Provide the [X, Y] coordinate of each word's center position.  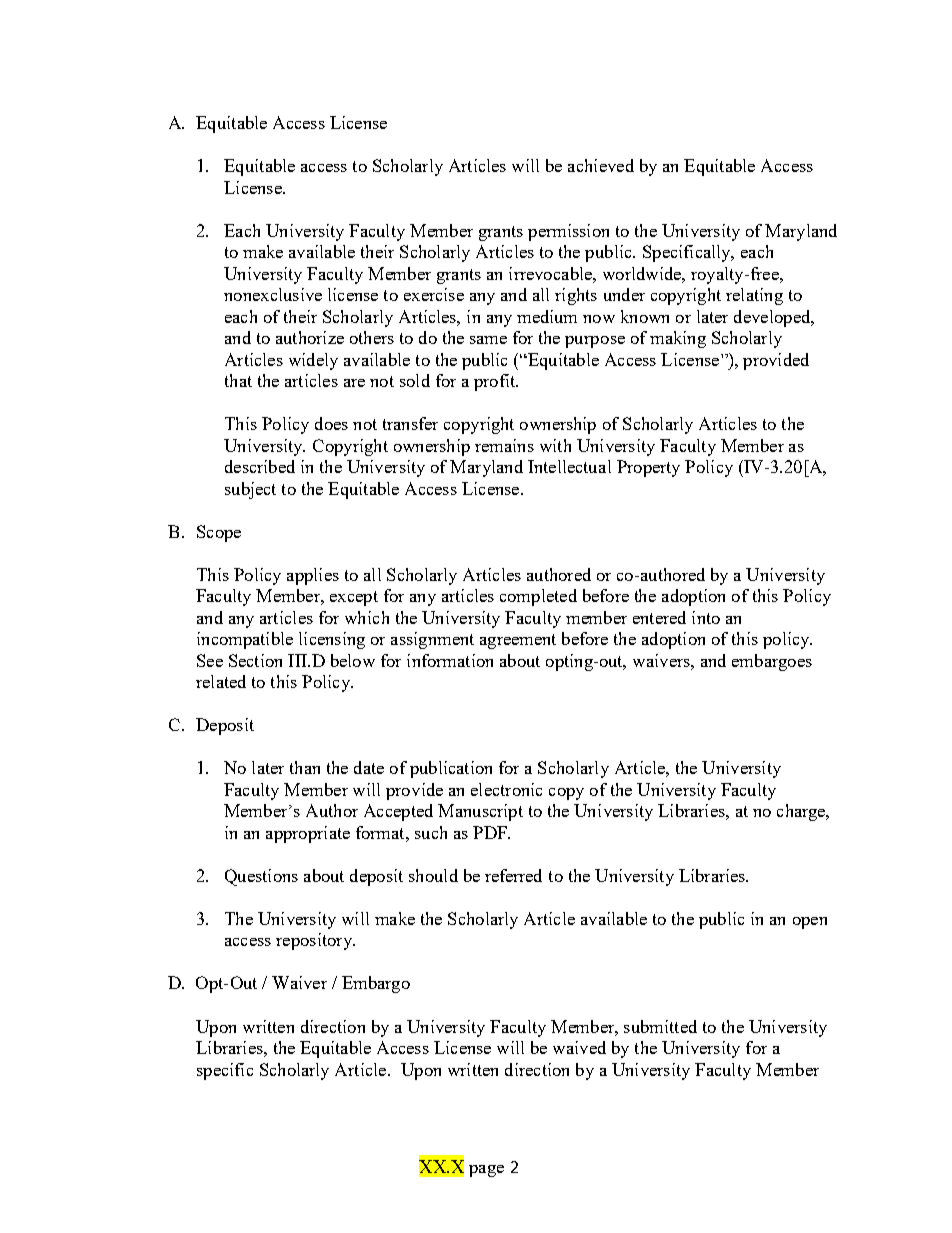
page [486, 1171]
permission [568, 232]
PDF [491, 832]
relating [754, 296]
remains [504, 445]
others [372, 337]
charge [802, 812]
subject [250, 490]
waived [579, 1047]
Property [648, 468]
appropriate [308, 834]
